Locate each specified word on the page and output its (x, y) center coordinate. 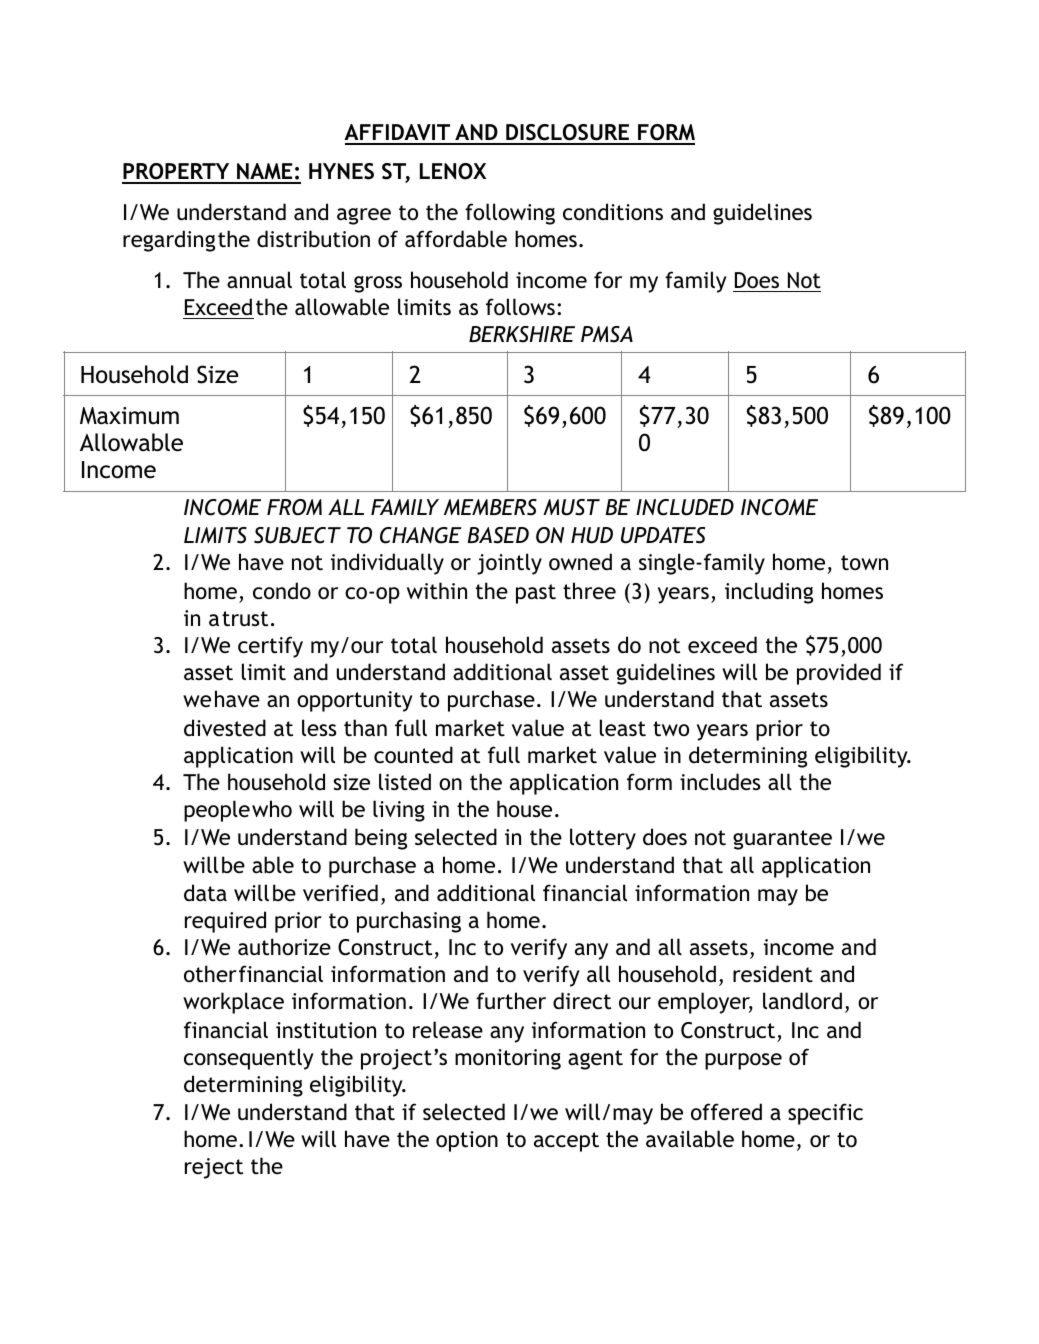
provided (839, 674)
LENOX (453, 171)
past (536, 594)
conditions (613, 212)
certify (270, 647)
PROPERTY (177, 173)
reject (214, 1168)
